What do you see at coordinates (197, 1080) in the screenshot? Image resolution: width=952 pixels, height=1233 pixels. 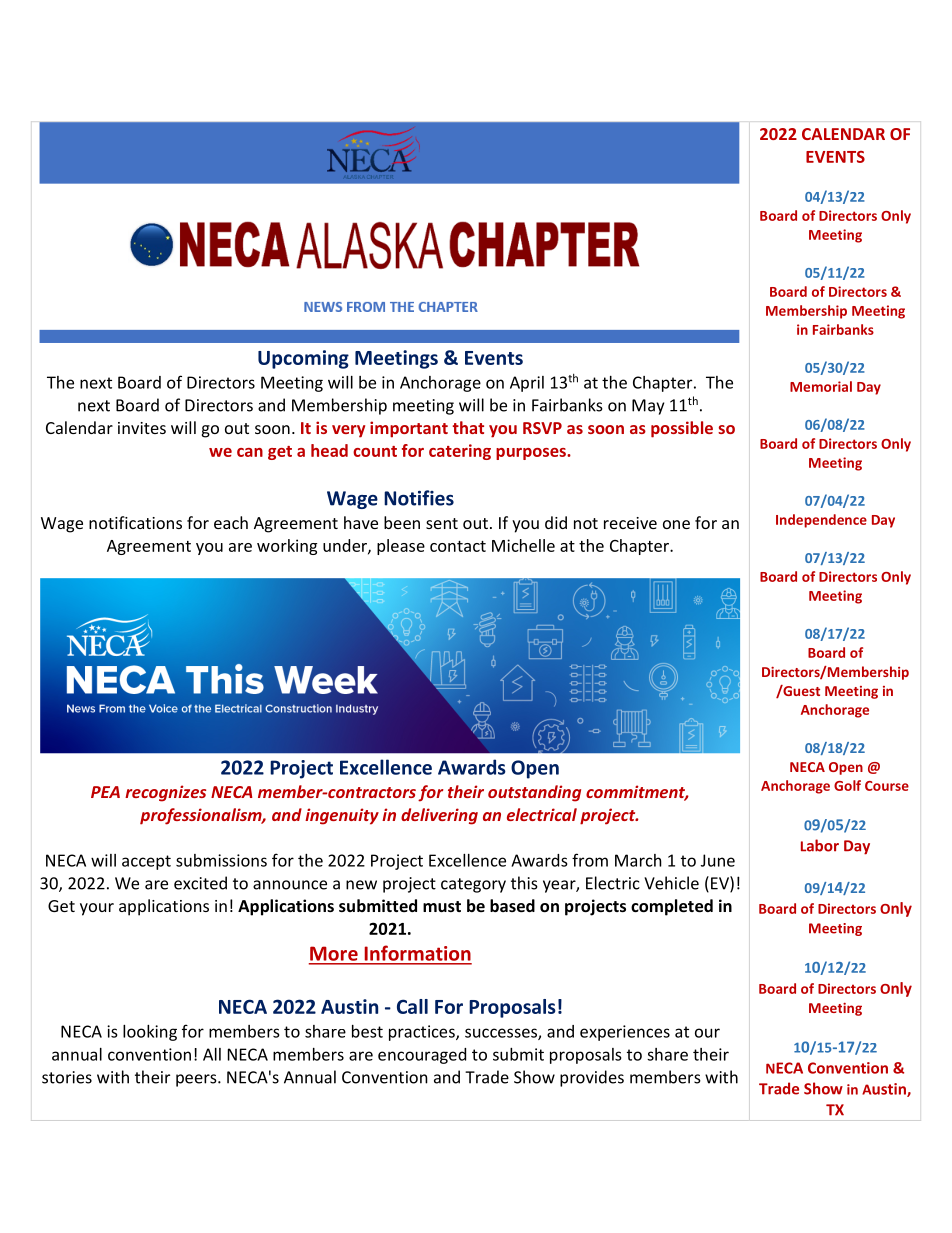 I see `peers` at bounding box center [197, 1080].
